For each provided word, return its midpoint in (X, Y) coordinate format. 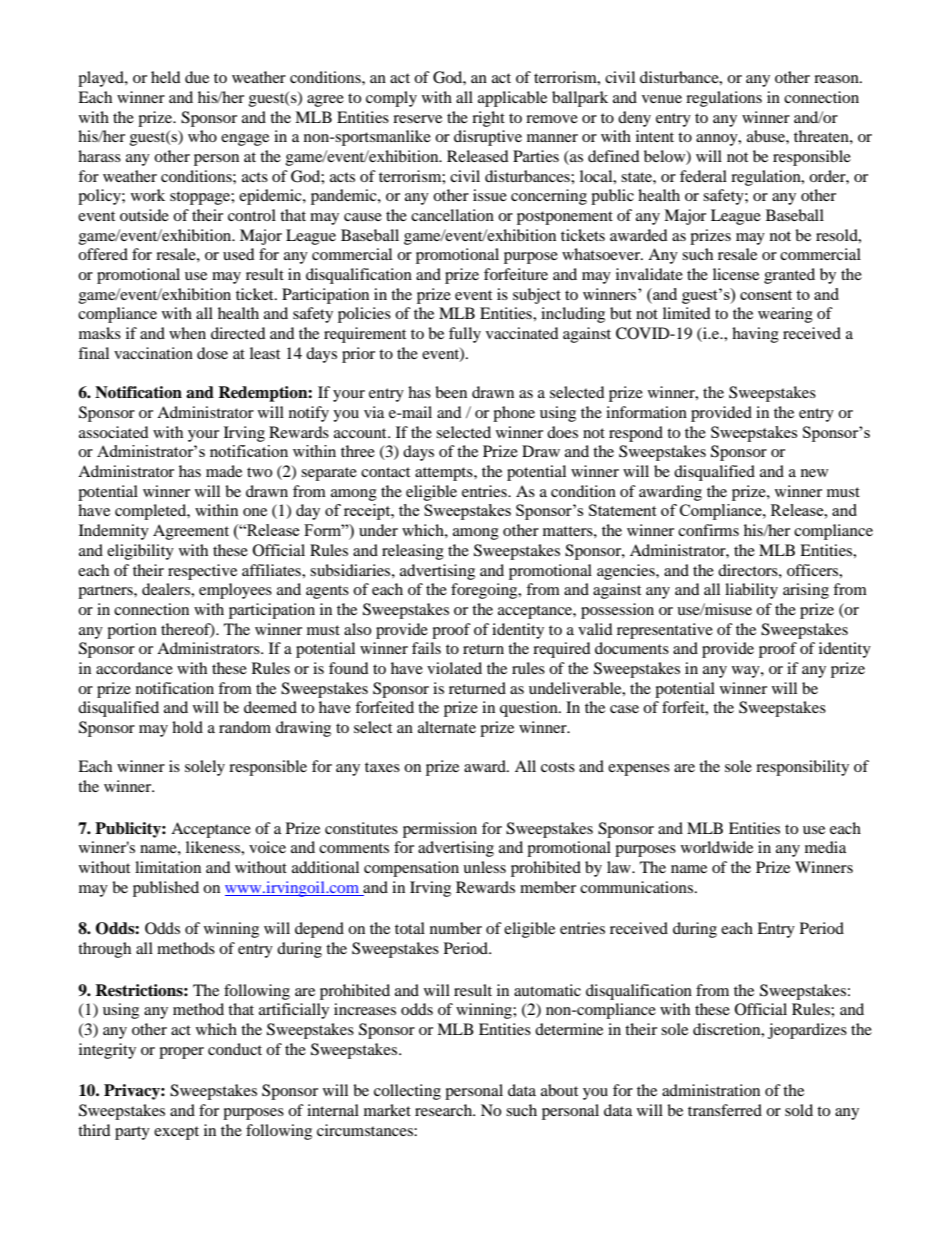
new (814, 473)
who (202, 136)
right (488, 119)
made (224, 471)
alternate (447, 727)
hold (187, 727)
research (445, 1110)
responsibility (802, 768)
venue (662, 99)
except (176, 1133)
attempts (445, 474)
